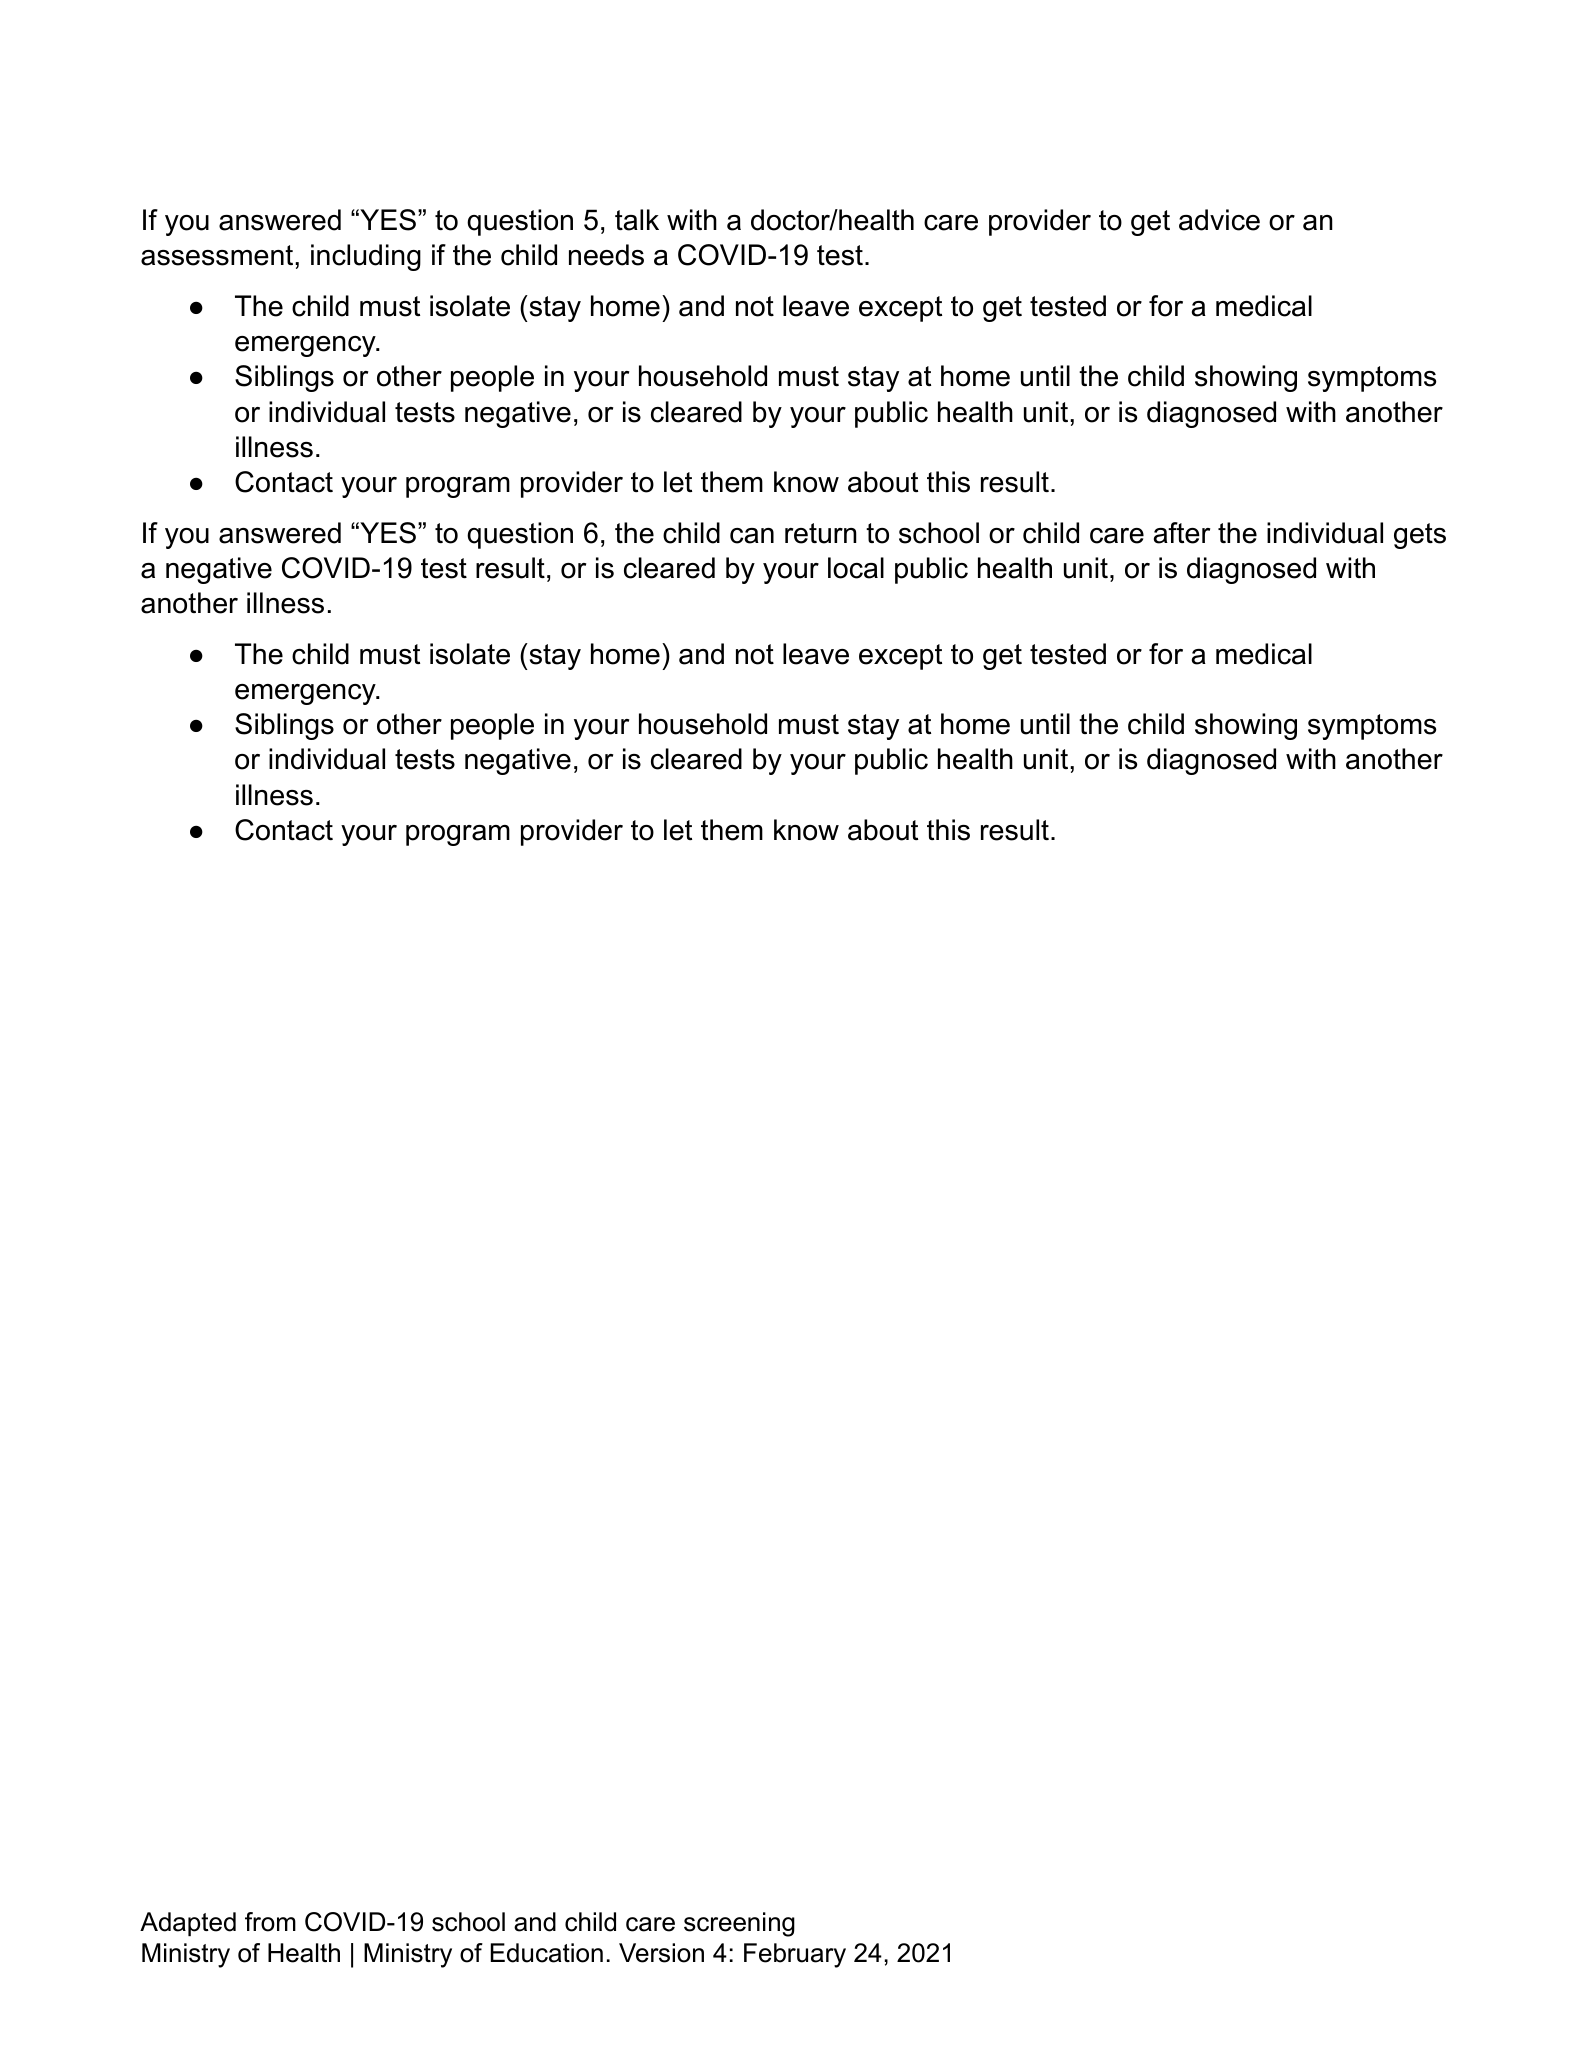 The image size is (1594, 2063). What do you see at coordinates (739, 1924) in the screenshot?
I see `screening` at bounding box center [739, 1924].
